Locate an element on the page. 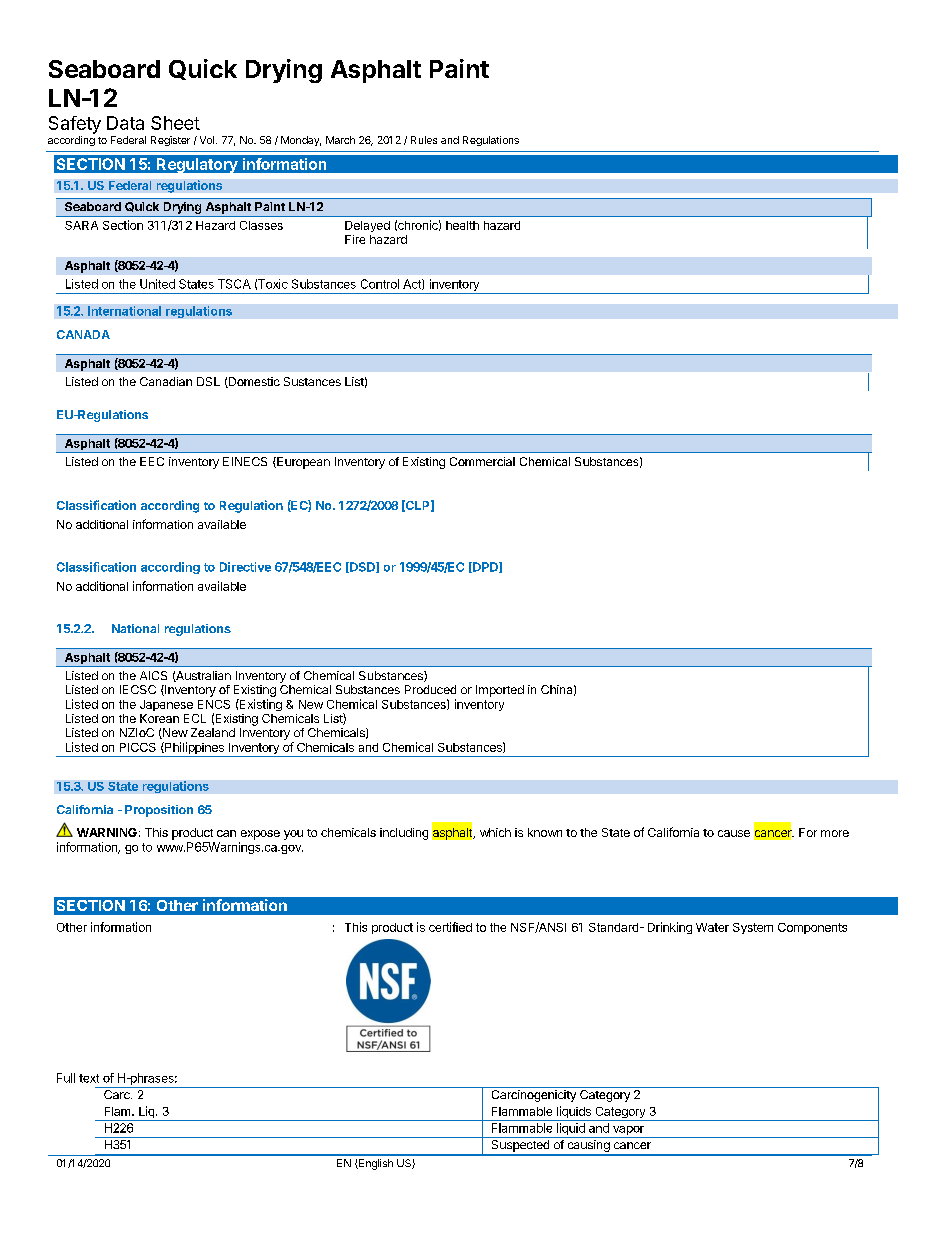  Rules is located at coordinates (424, 140).
